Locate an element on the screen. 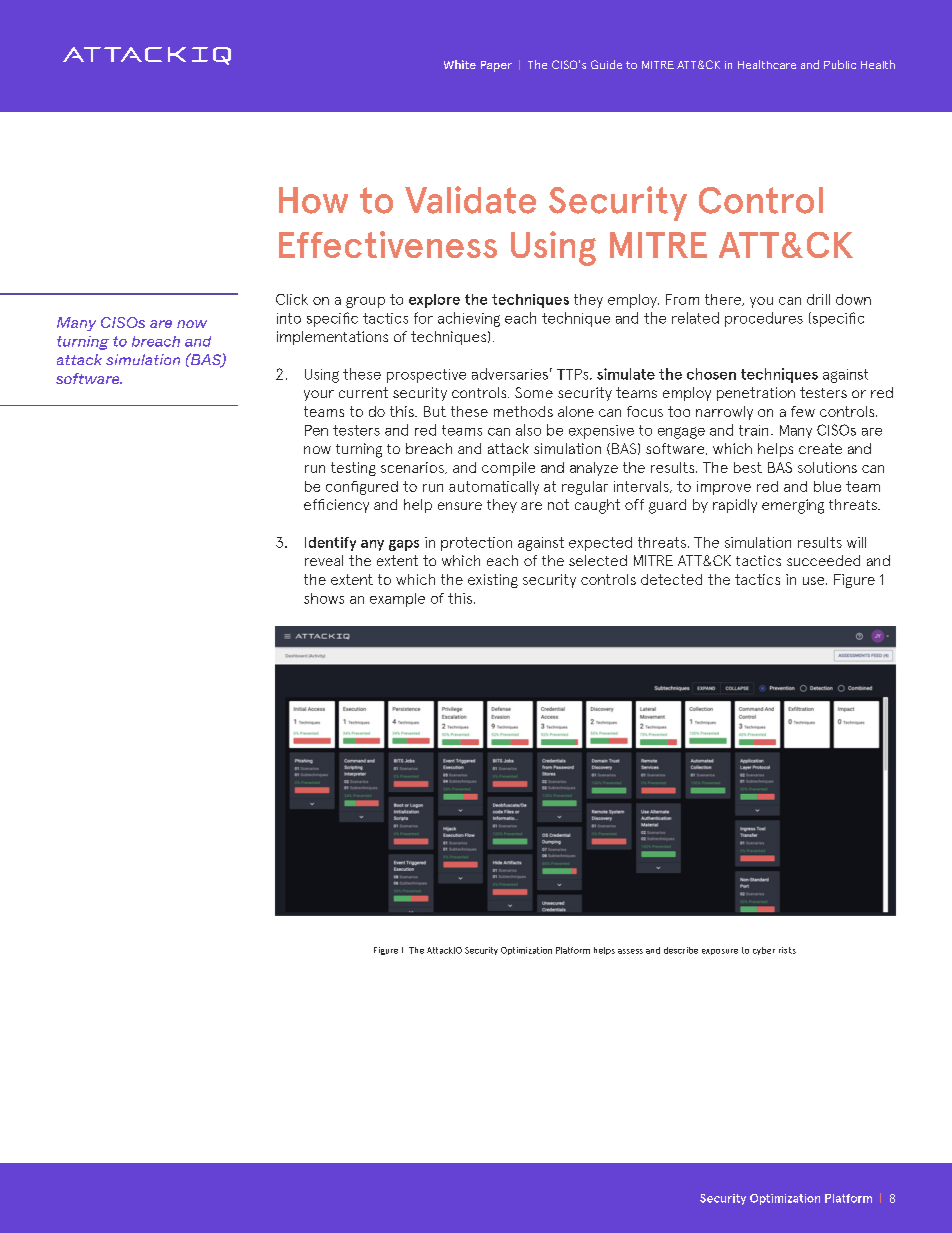 This screenshot has height=1233, width=952. Guide is located at coordinates (606, 64).
